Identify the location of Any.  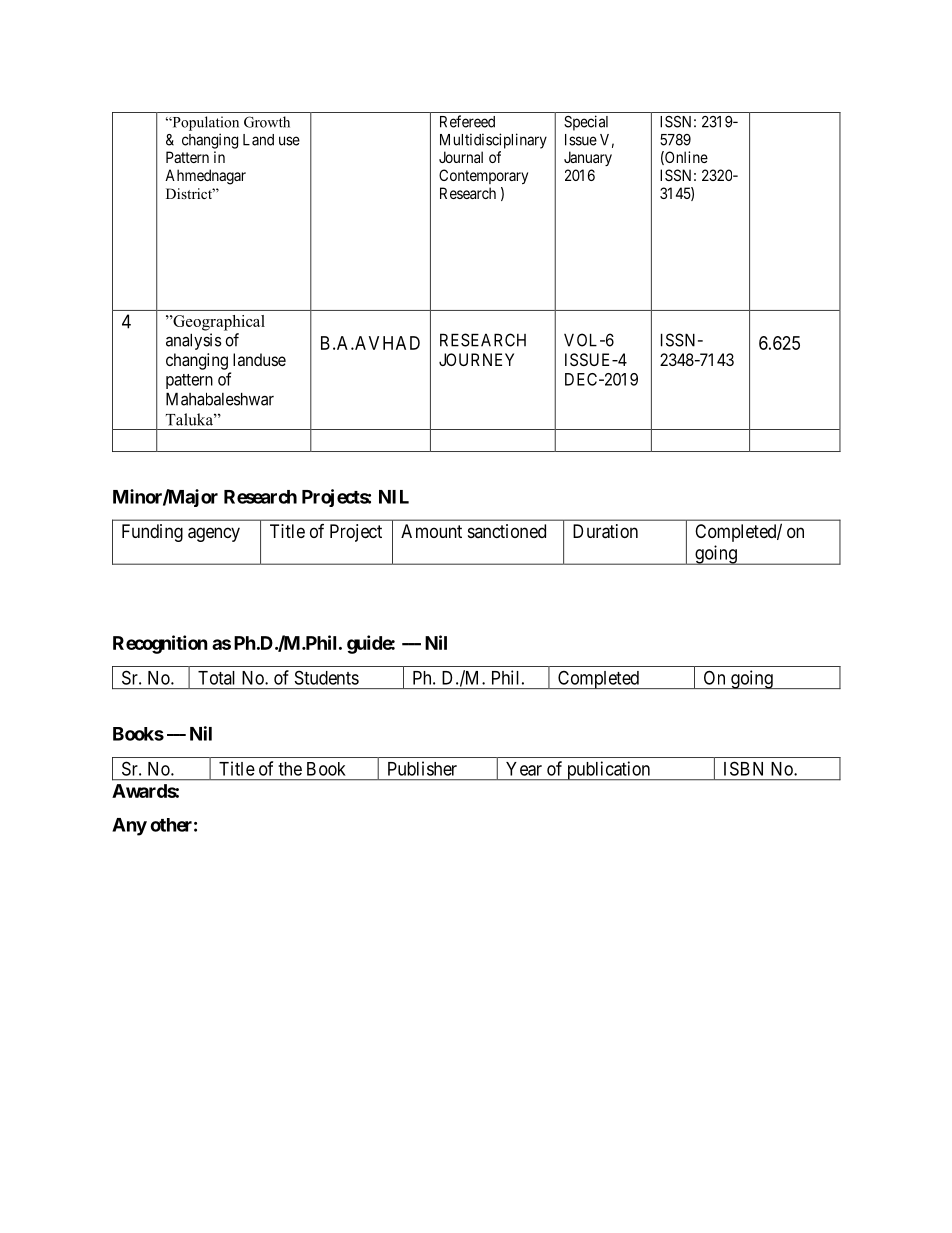
(129, 827).
